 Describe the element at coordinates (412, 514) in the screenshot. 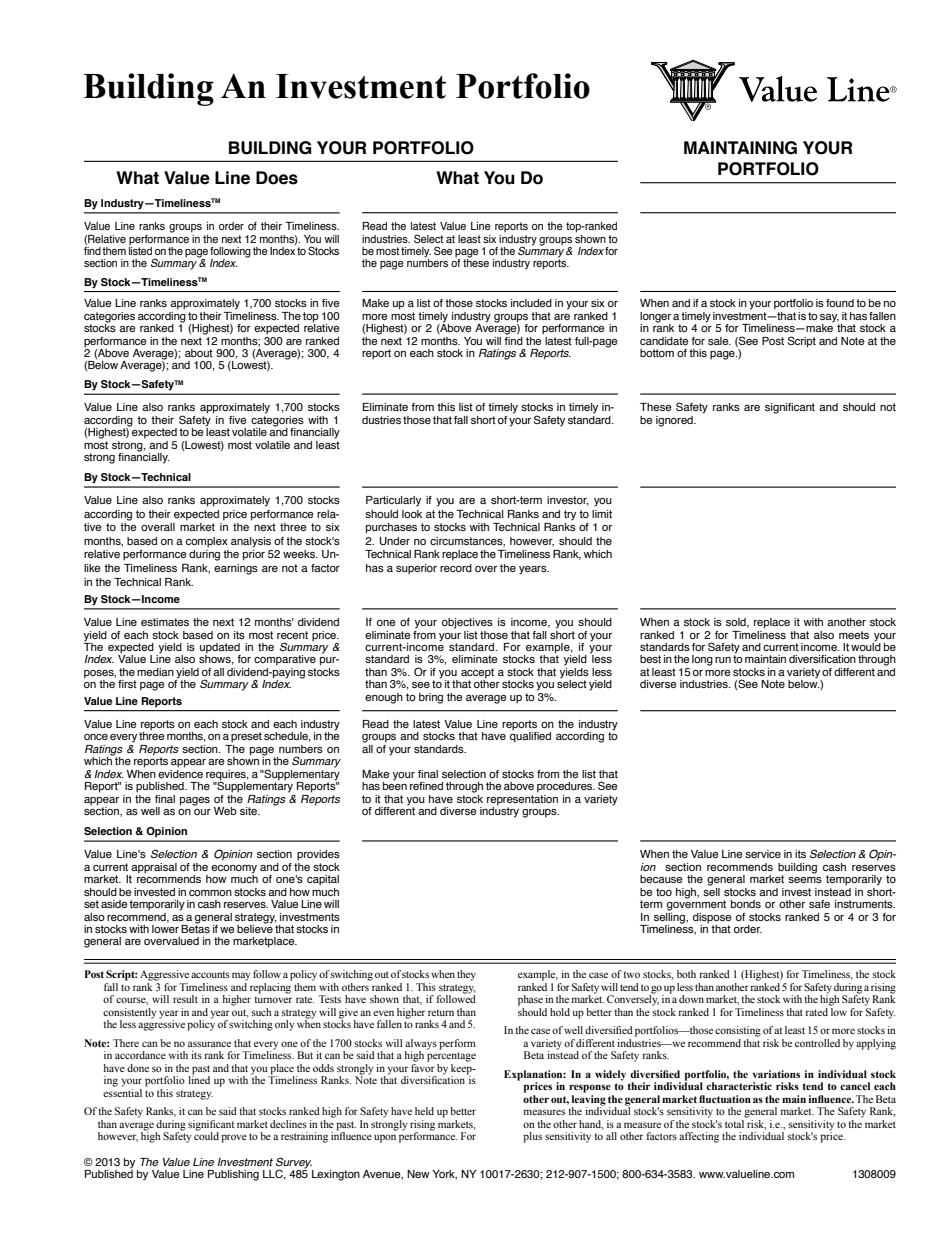

I see `look` at that location.
